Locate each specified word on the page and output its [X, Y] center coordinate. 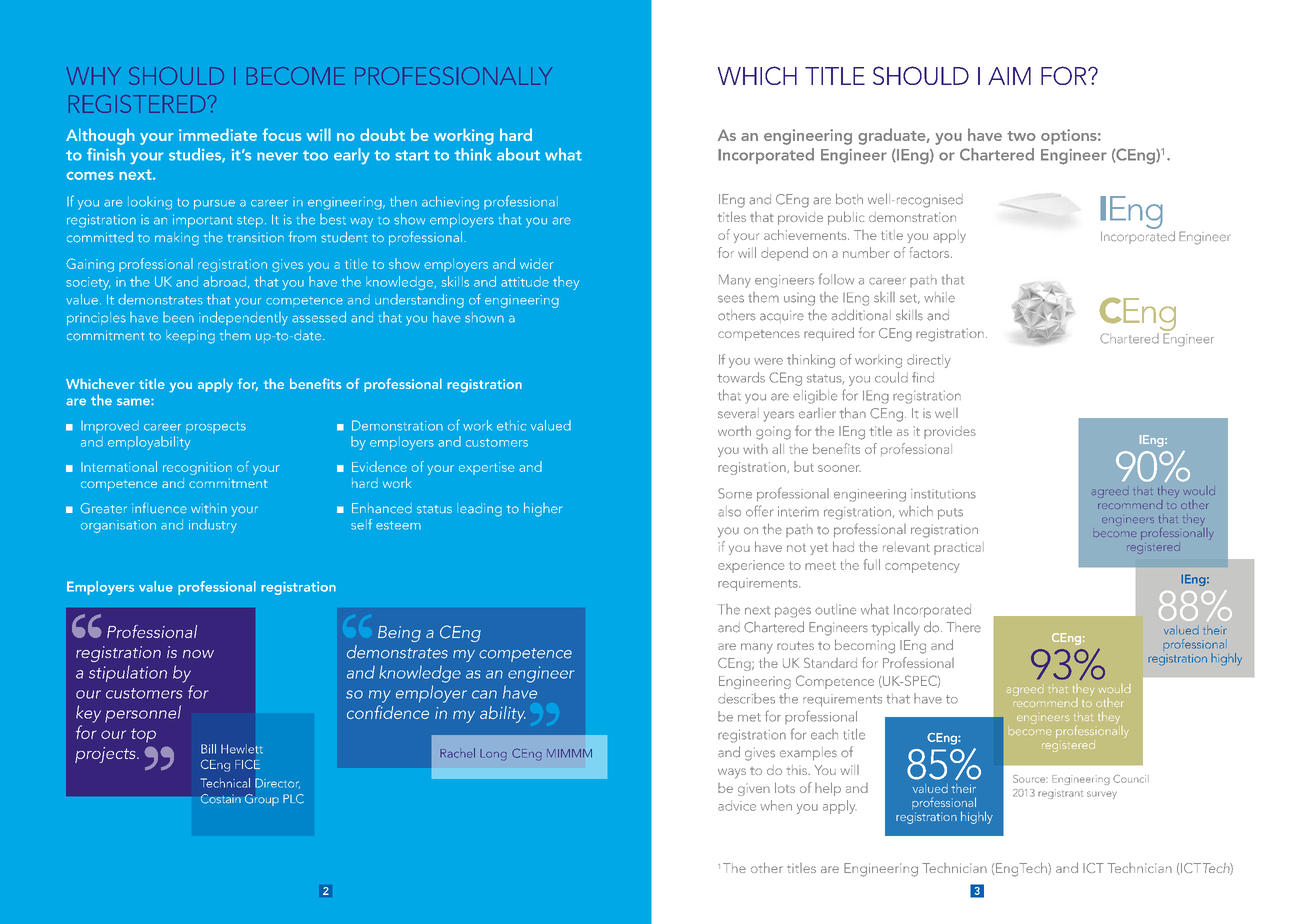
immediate [218, 134]
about [518, 154]
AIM [1009, 76]
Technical [225, 783]
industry [213, 524]
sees [731, 299]
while [939, 297]
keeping [190, 337]
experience [751, 566]
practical [959, 548]
